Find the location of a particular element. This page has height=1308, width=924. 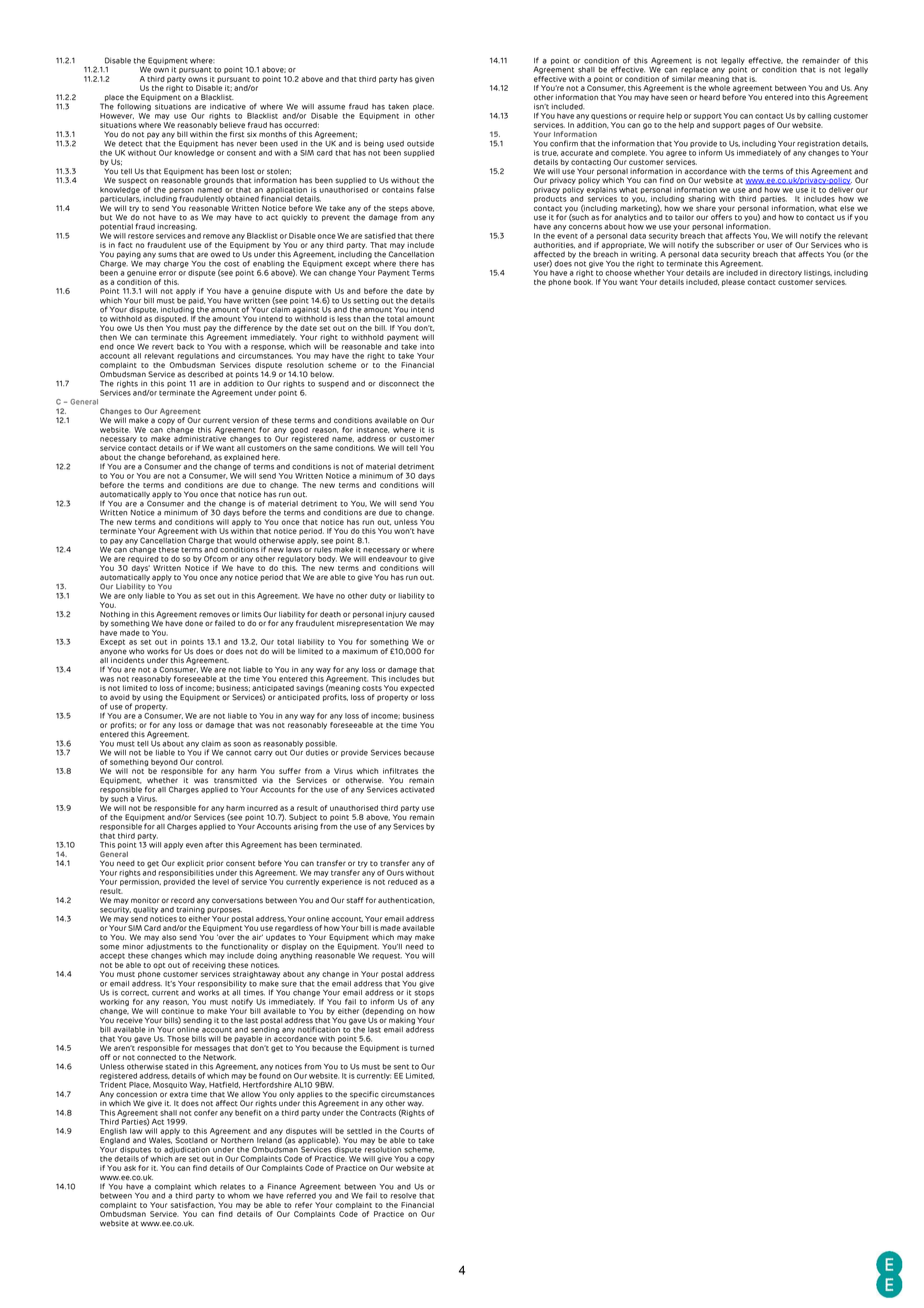

pages is located at coordinates (754, 126).
